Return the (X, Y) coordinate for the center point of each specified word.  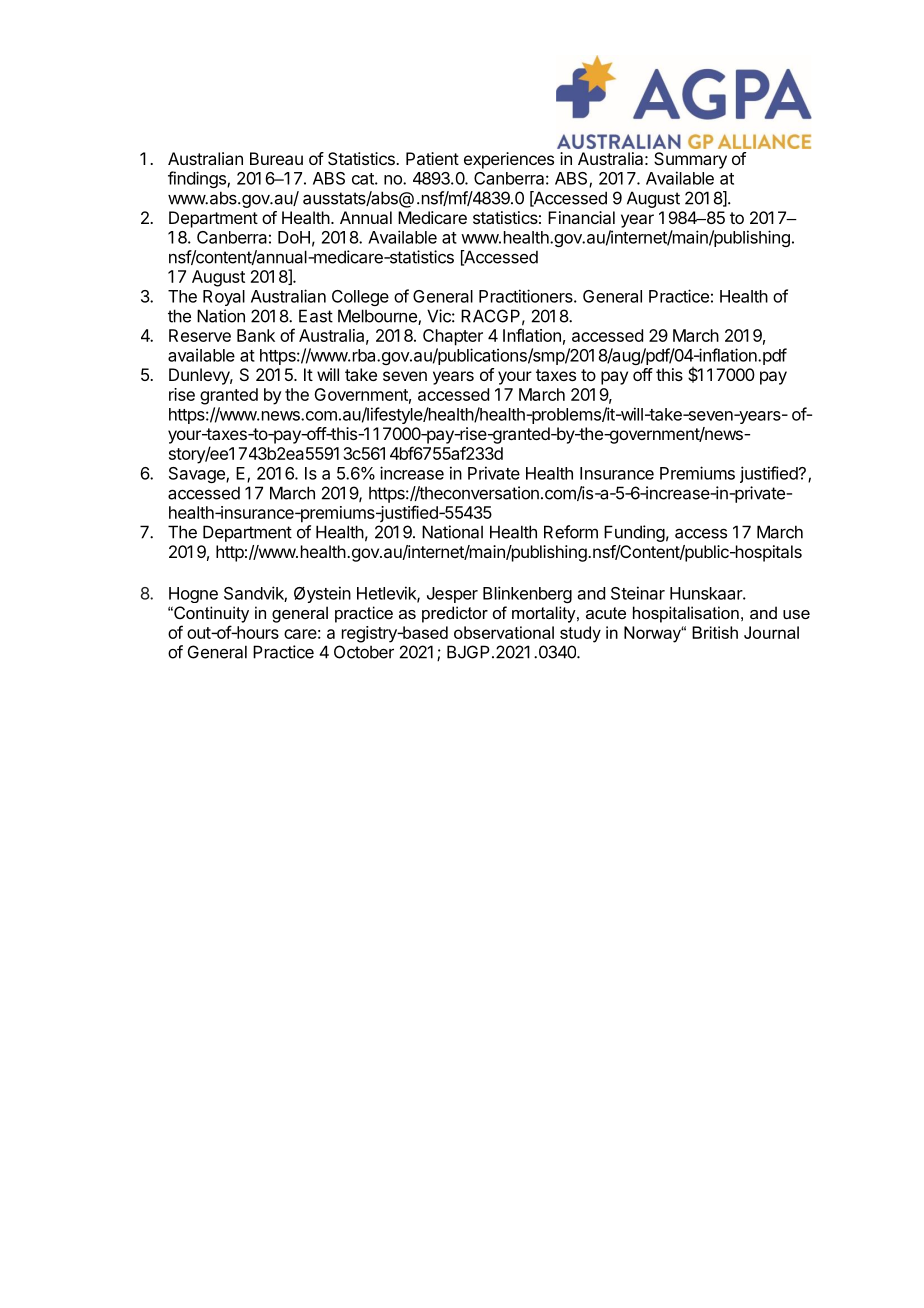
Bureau (276, 158)
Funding (634, 533)
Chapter (453, 337)
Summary (690, 160)
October (364, 652)
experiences (509, 160)
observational (504, 632)
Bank (256, 335)
